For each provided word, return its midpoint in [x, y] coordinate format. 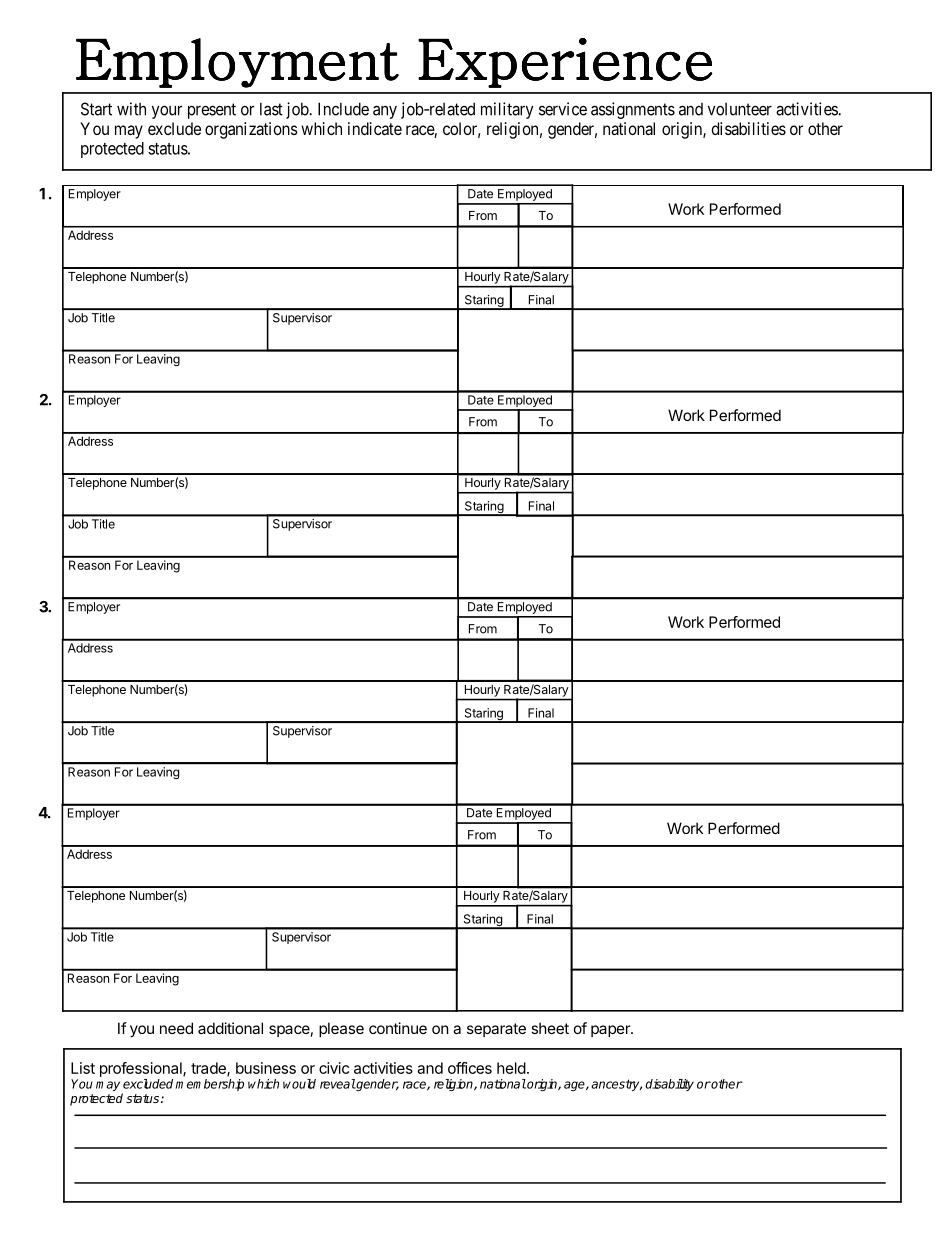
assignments [633, 110]
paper [611, 1031]
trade [209, 1069]
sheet [550, 1028]
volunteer [740, 109]
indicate [375, 128]
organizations [251, 130]
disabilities [748, 128]
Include [343, 109]
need [176, 1028]
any [385, 112]
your [167, 112]
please [341, 1029]
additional [230, 1028]
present [212, 111]
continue [398, 1028]
